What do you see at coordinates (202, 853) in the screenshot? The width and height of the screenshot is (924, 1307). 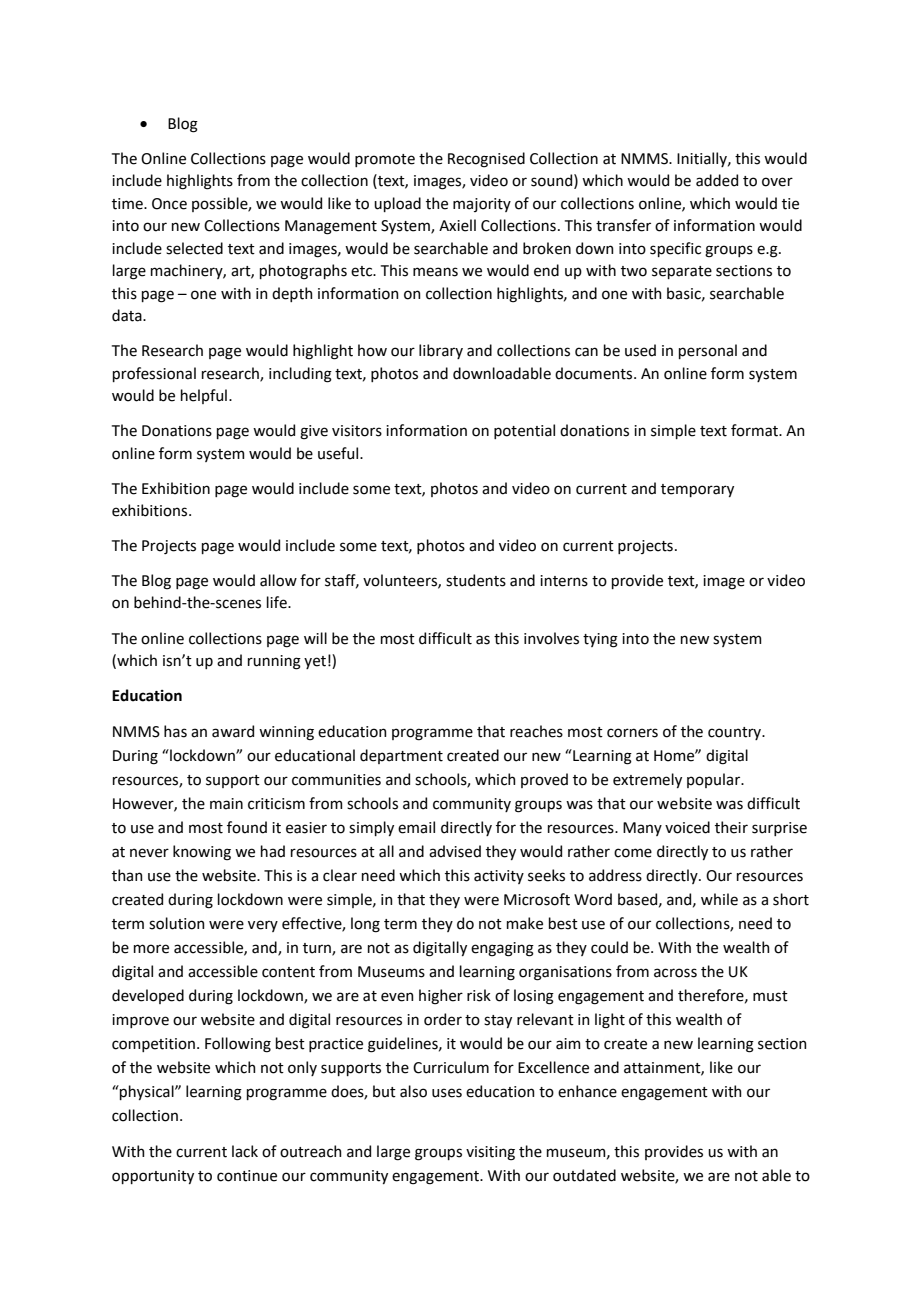 I see `knowing` at bounding box center [202, 853].
